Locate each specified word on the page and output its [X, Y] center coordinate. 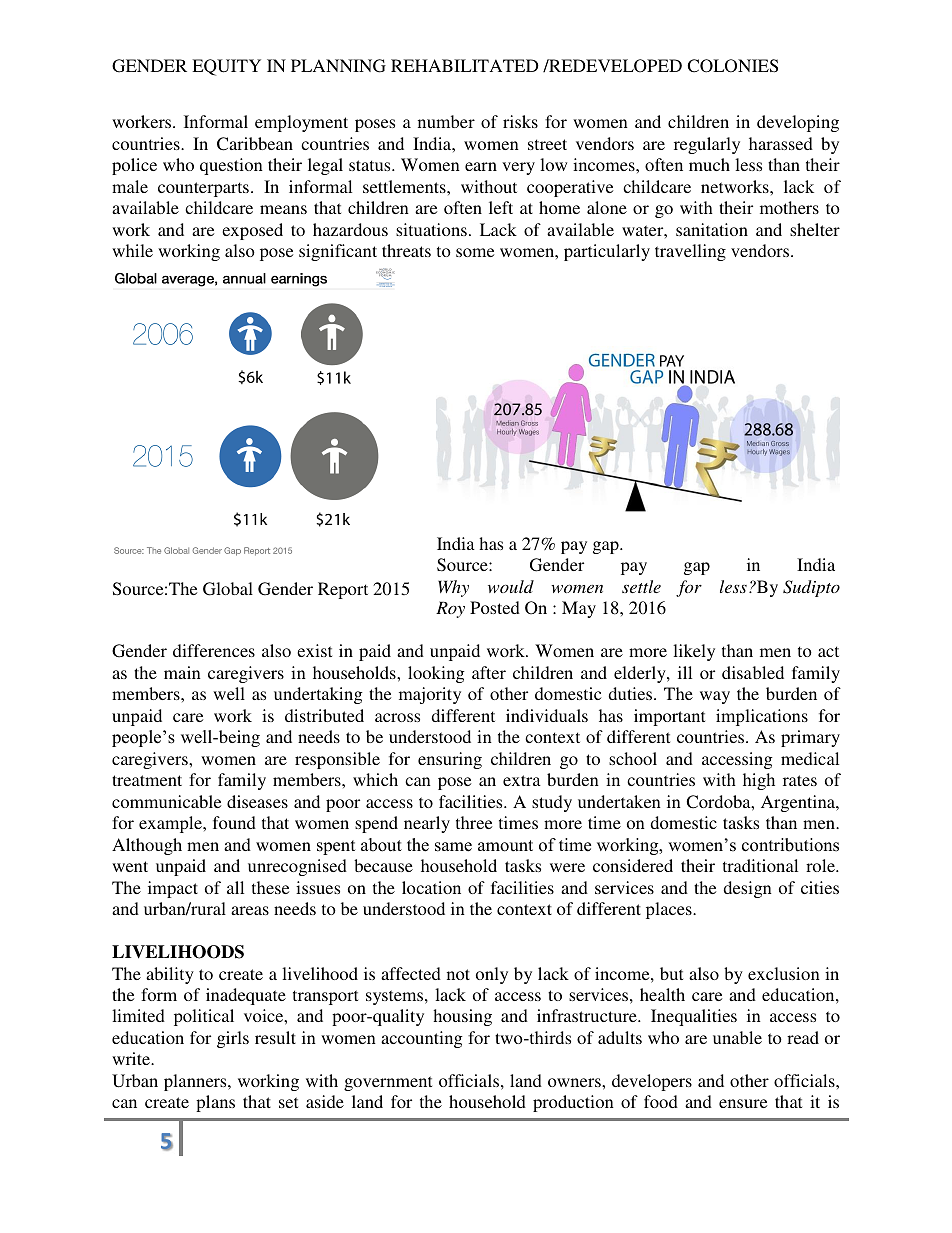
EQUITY [226, 67]
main [182, 672]
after [489, 672]
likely [694, 652]
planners [196, 1082]
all [235, 887]
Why [453, 588]
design [747, 889]
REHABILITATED [465, 65]
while [132, 250]
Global [228, 589]
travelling [690, 252]
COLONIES [732, 66]
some [475, 252]
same [453, 847]
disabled [753, 672]
